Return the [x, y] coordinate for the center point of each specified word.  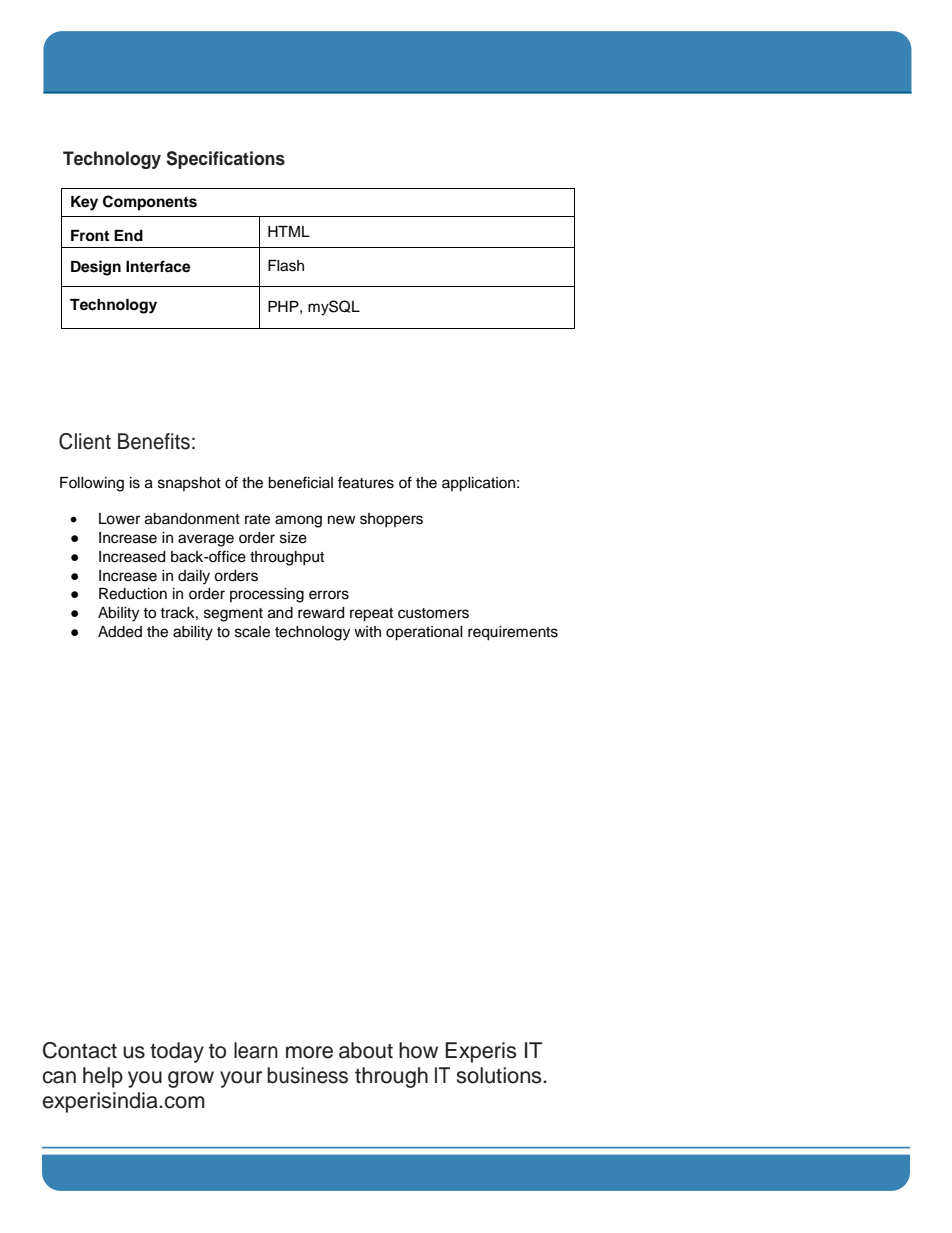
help [103, 1077]
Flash [286, 266]
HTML [289, 231]
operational [424, 633]
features [366, 482]
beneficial [300, 482]
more [309, 1052]
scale [252, 632]
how [418, 1050]
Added [120, 632]
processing [267, 595]
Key [84, 203]
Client [85, 441]
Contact [80, 1050]
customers [433, 613]
